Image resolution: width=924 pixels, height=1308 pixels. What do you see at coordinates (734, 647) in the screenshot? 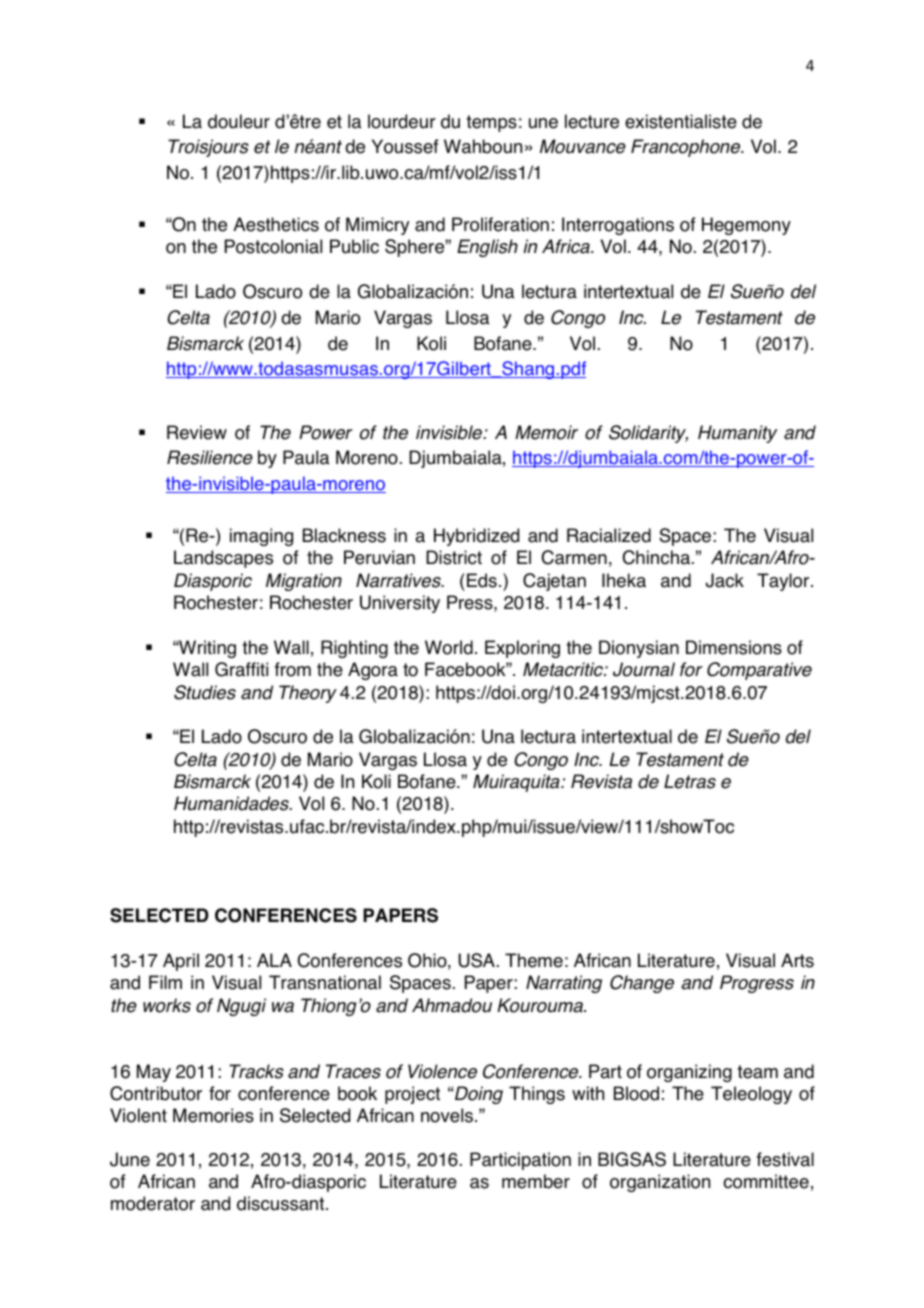
I see `Dimensions` at bounding box center [734, 647].
